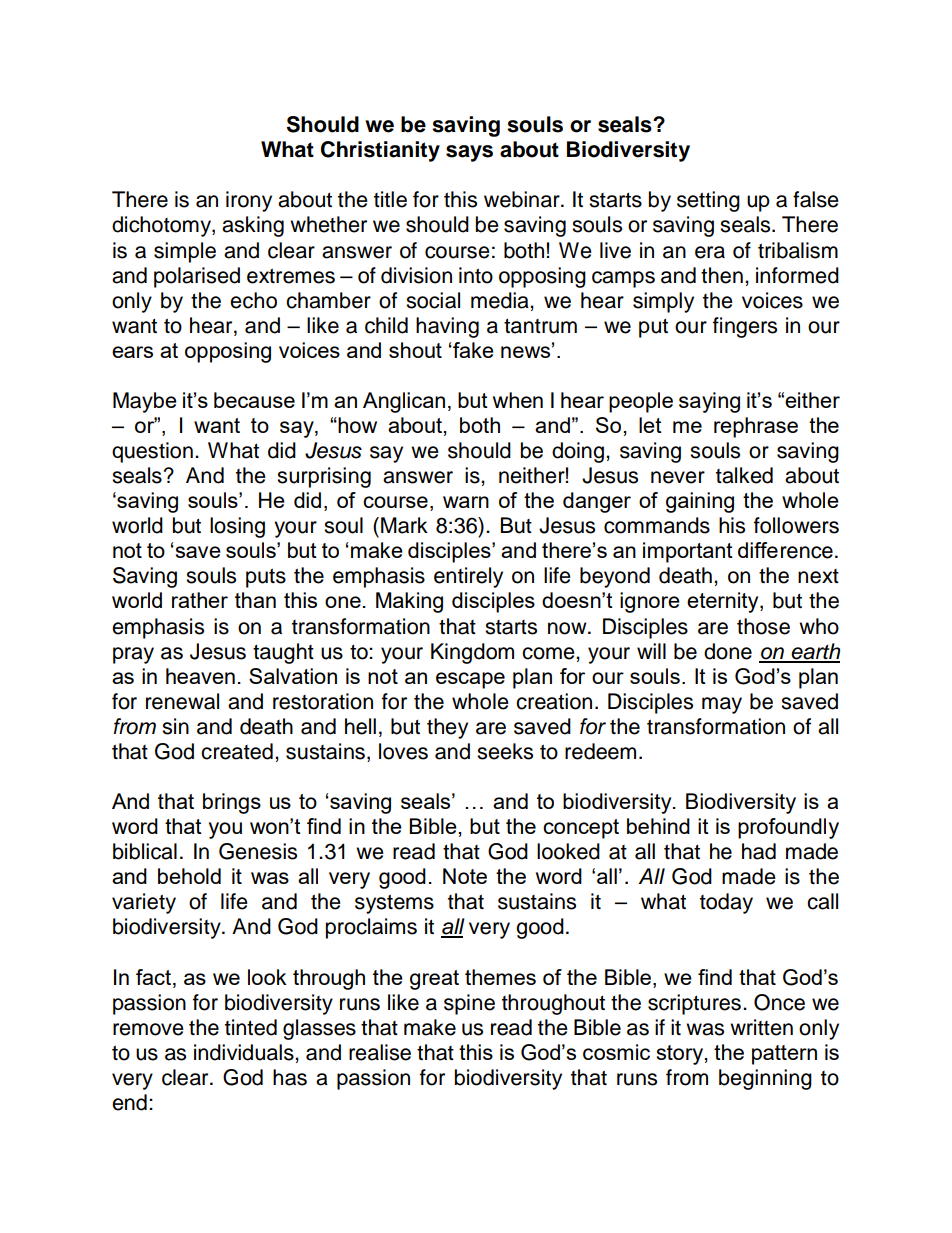 This screenshot has width=952, height=1233. Describe the element at coordinates (763, 626) in the screenshot. I see `those` at that location.
